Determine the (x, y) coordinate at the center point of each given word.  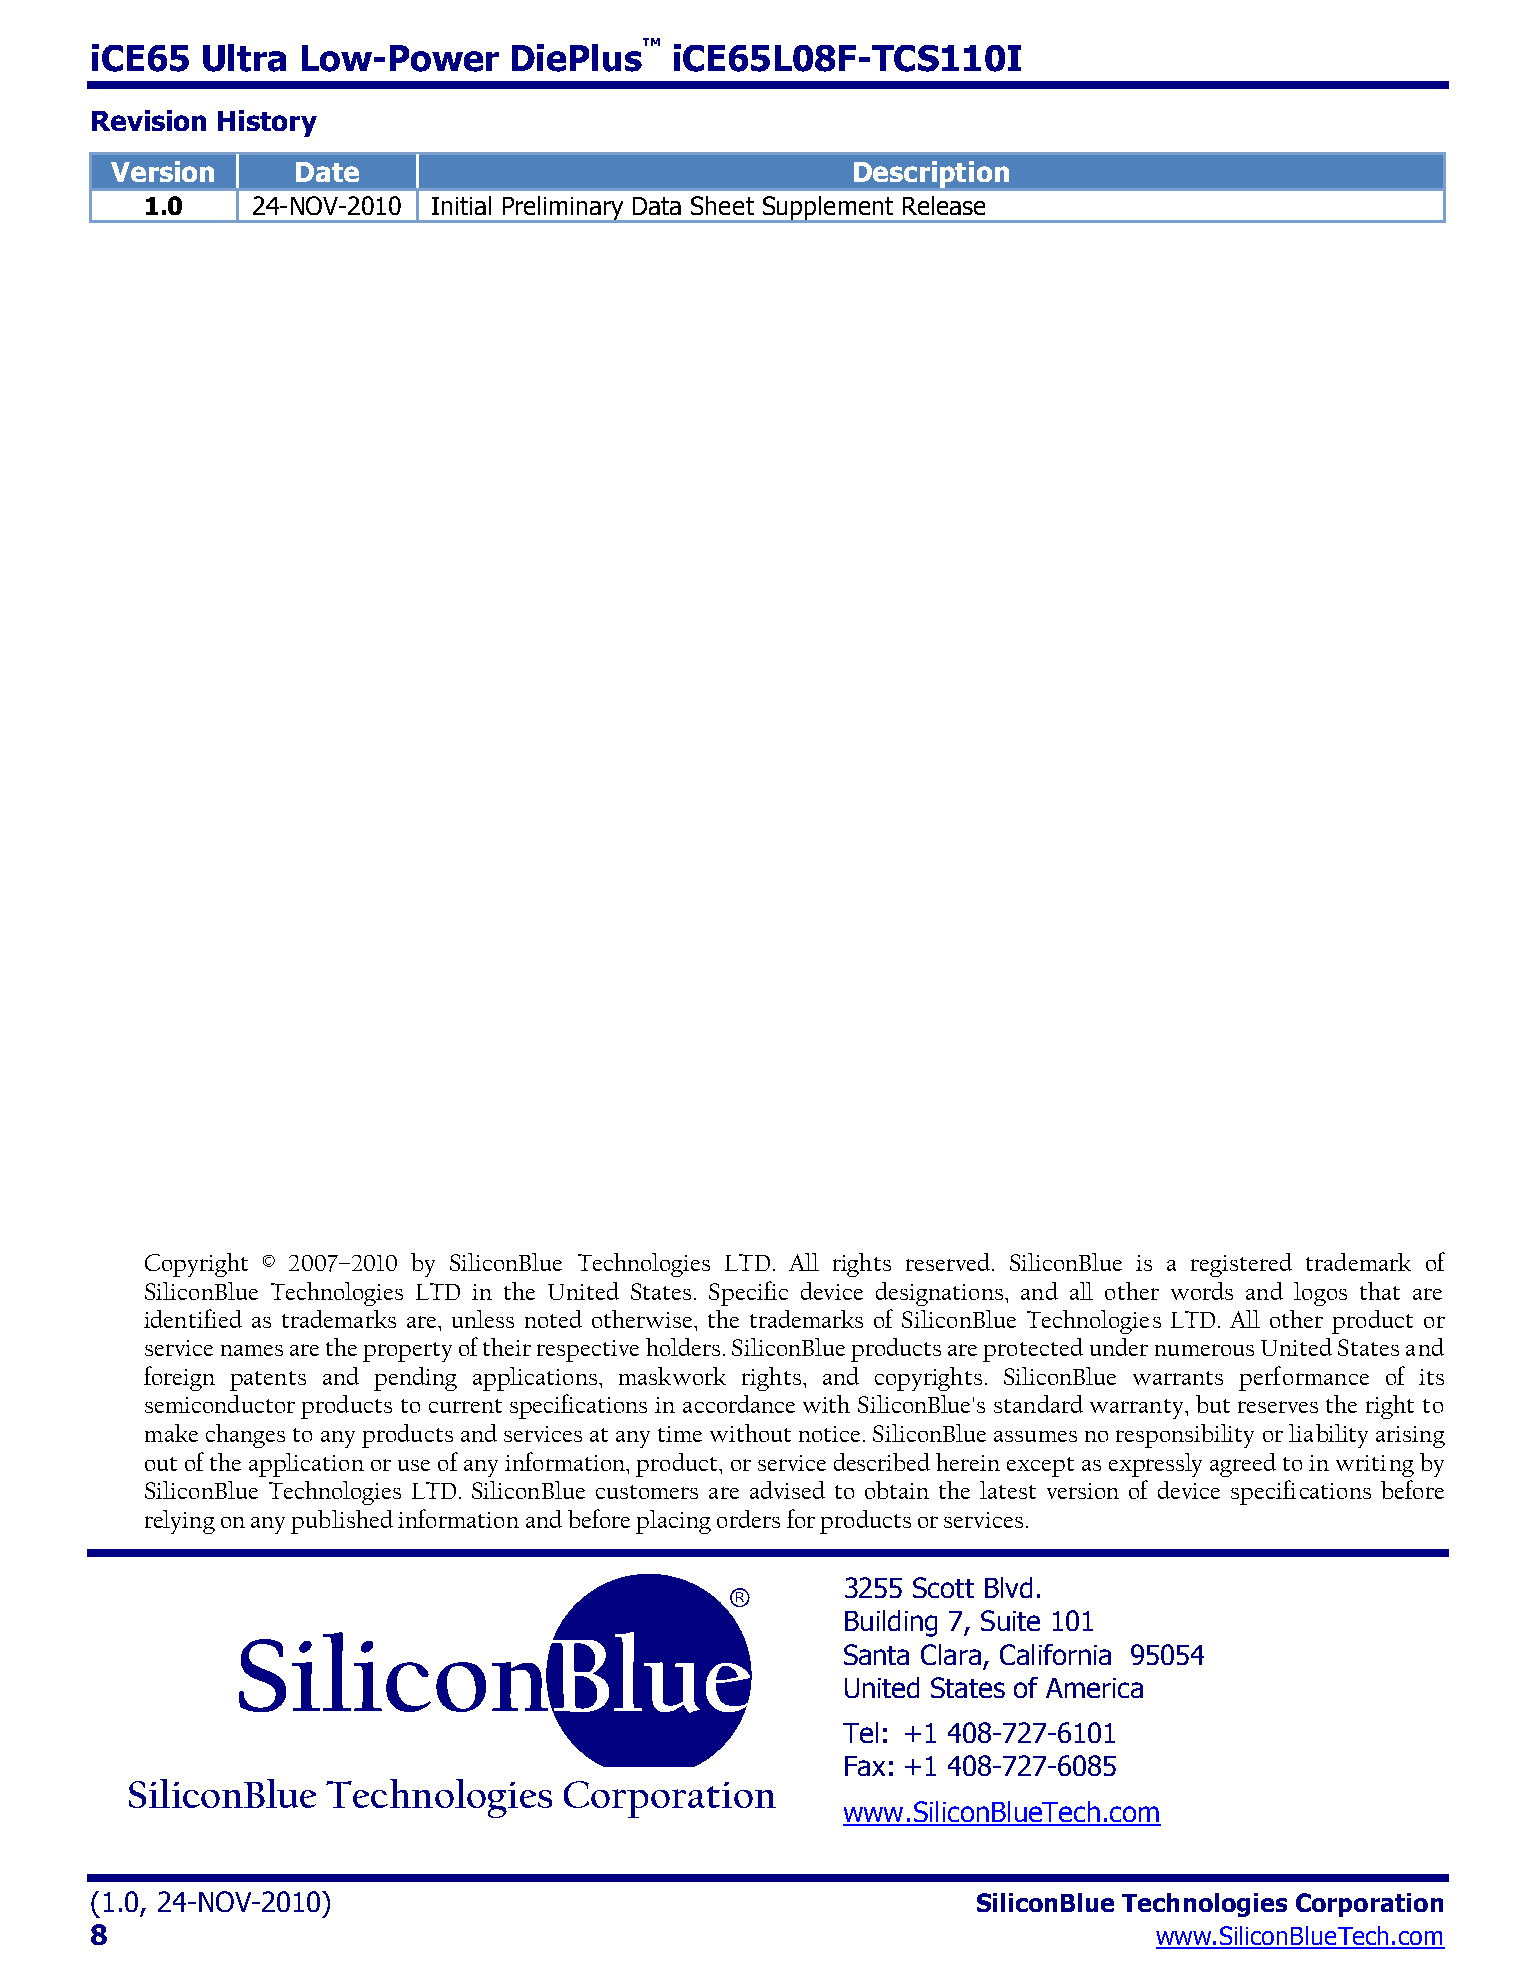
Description (931, 174)
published (342, 1522)
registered (1241, 1265)
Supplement (828, 209)
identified (193, 1318)
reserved (949, 1262)
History (267, 123)
